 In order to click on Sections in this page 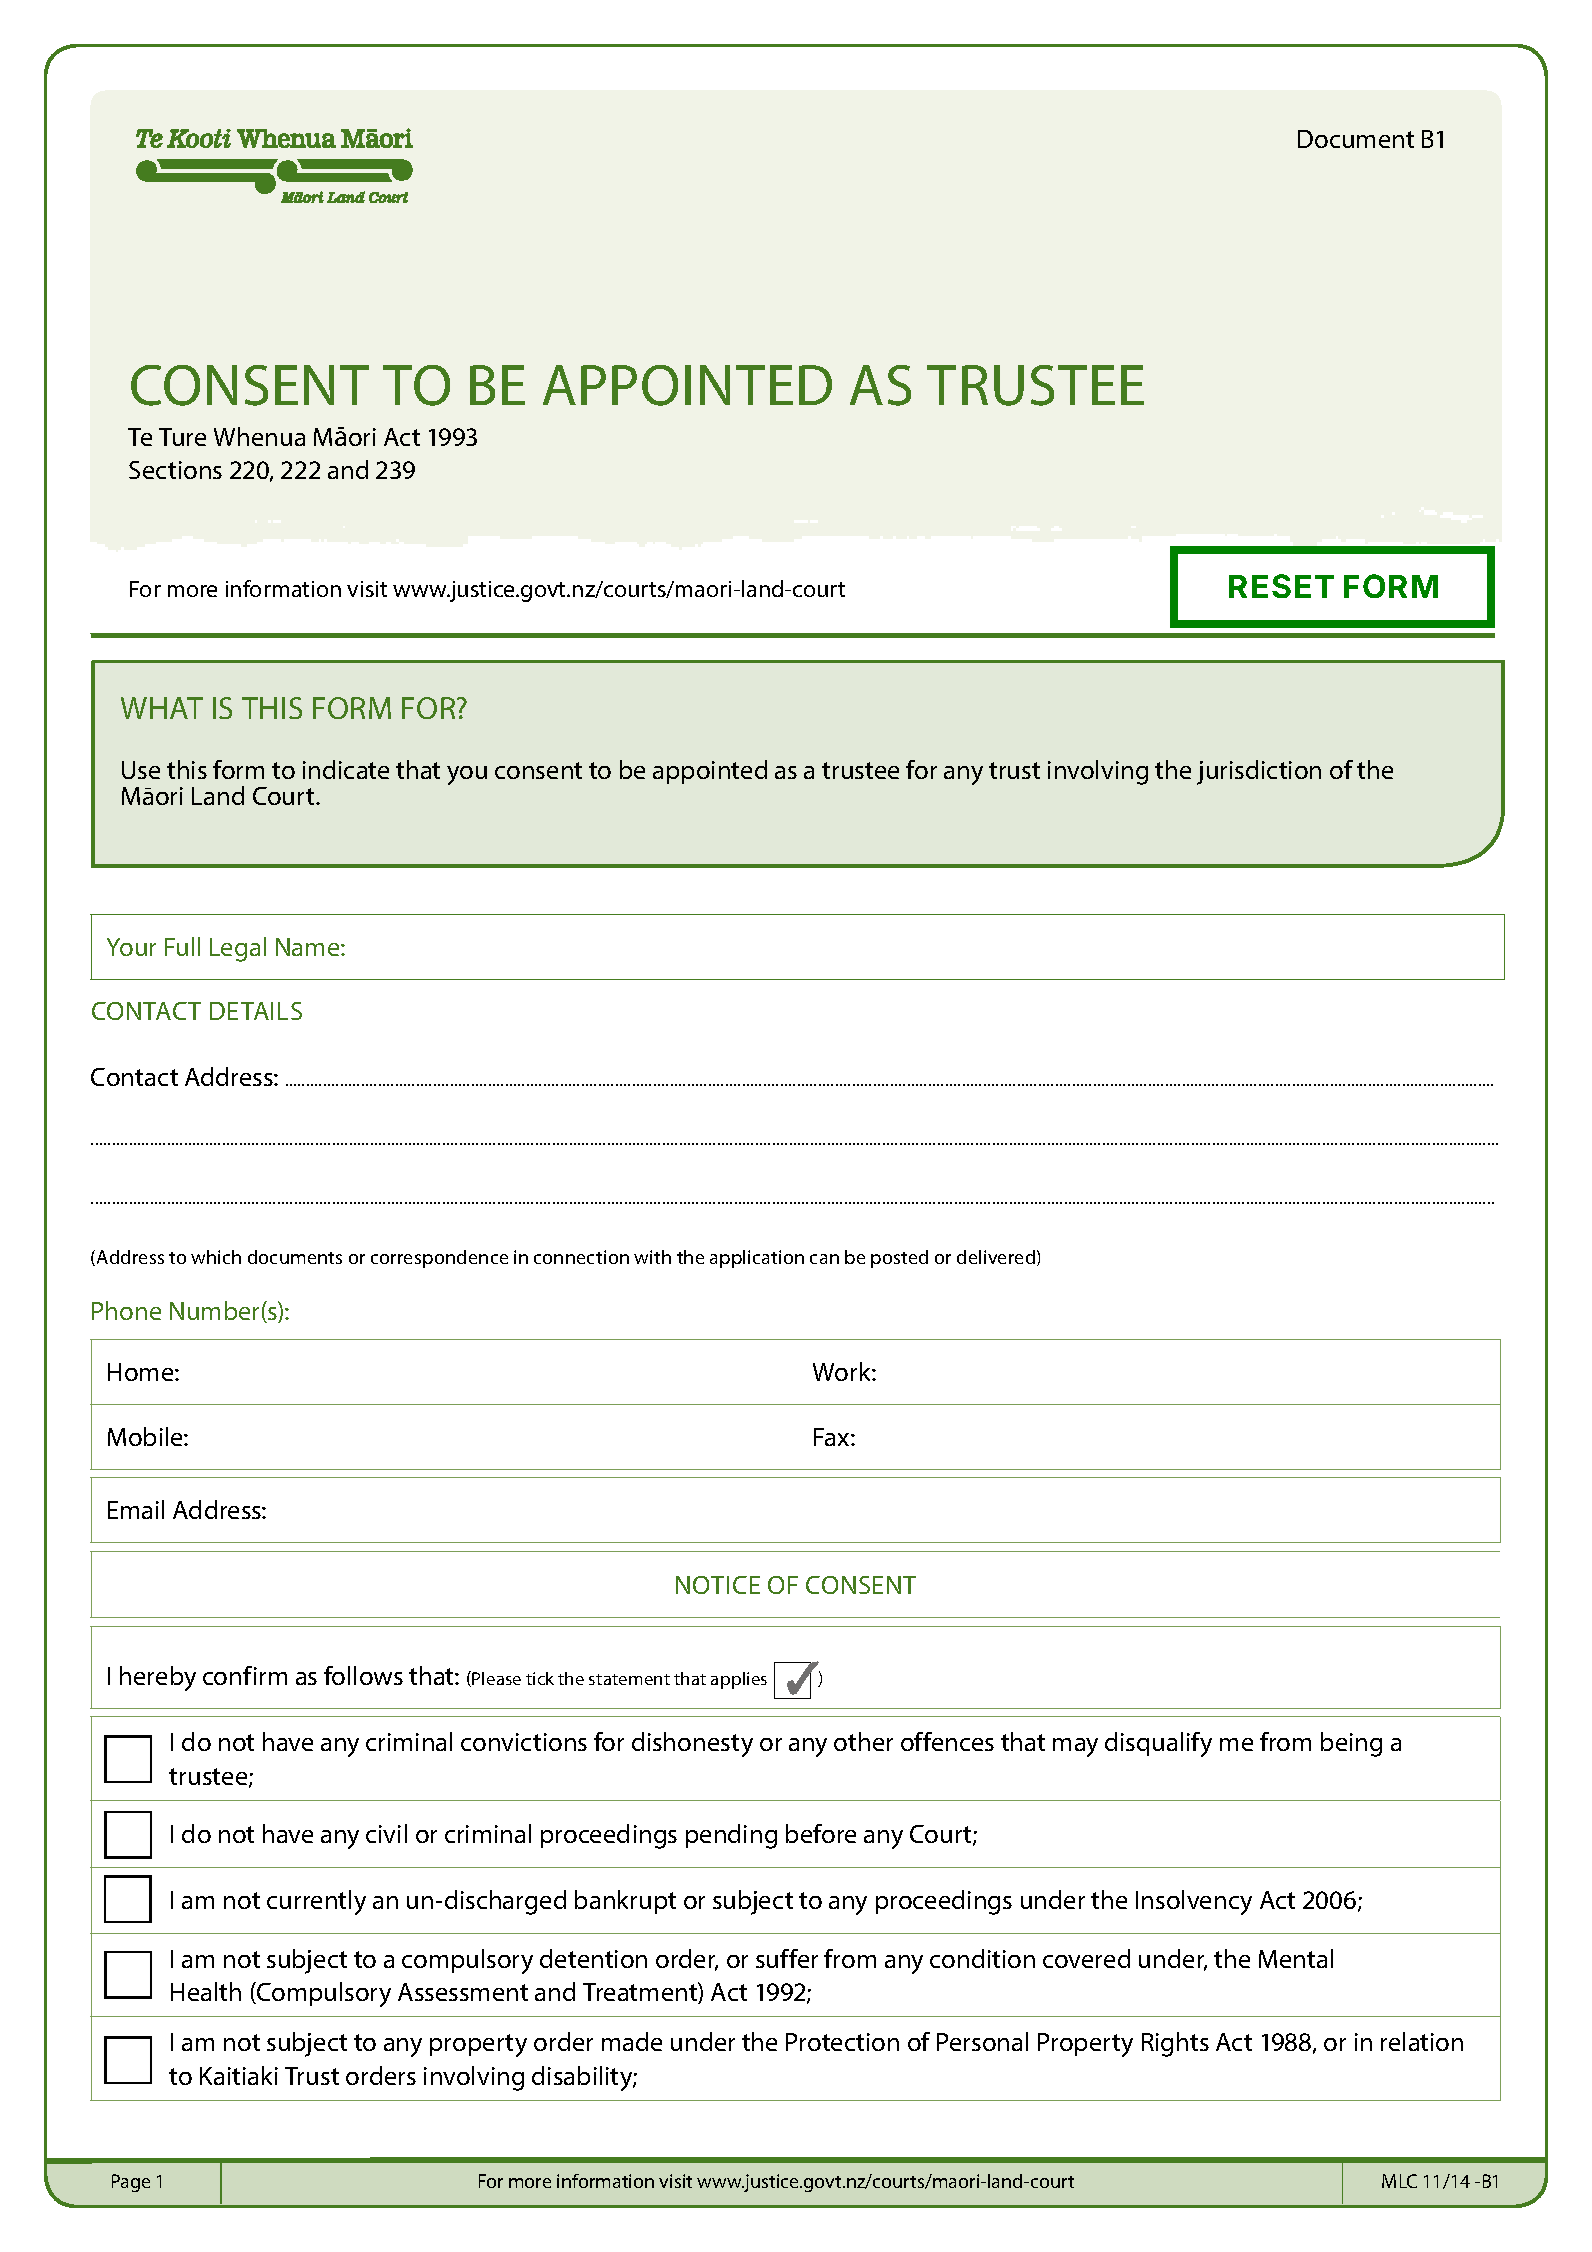, I will do `click(175, 470)`.
